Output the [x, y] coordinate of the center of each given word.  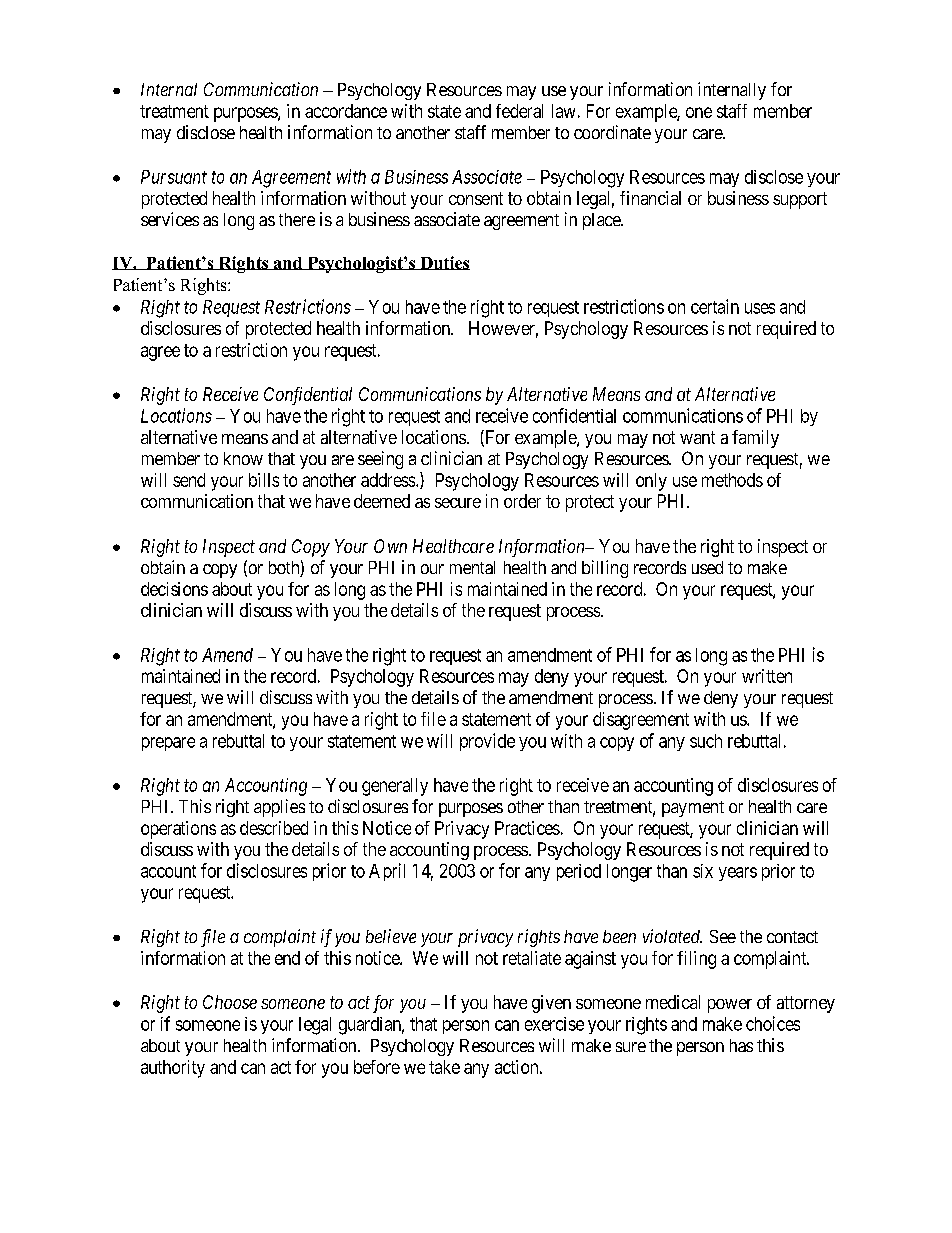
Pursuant [174, 177]
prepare [168, 744]
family [755, 439]
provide [487, 742]
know [243, 458]
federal [519, 111]
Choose [230, 1002]
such [706, 741]
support [800, 200]
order [522, 501]
